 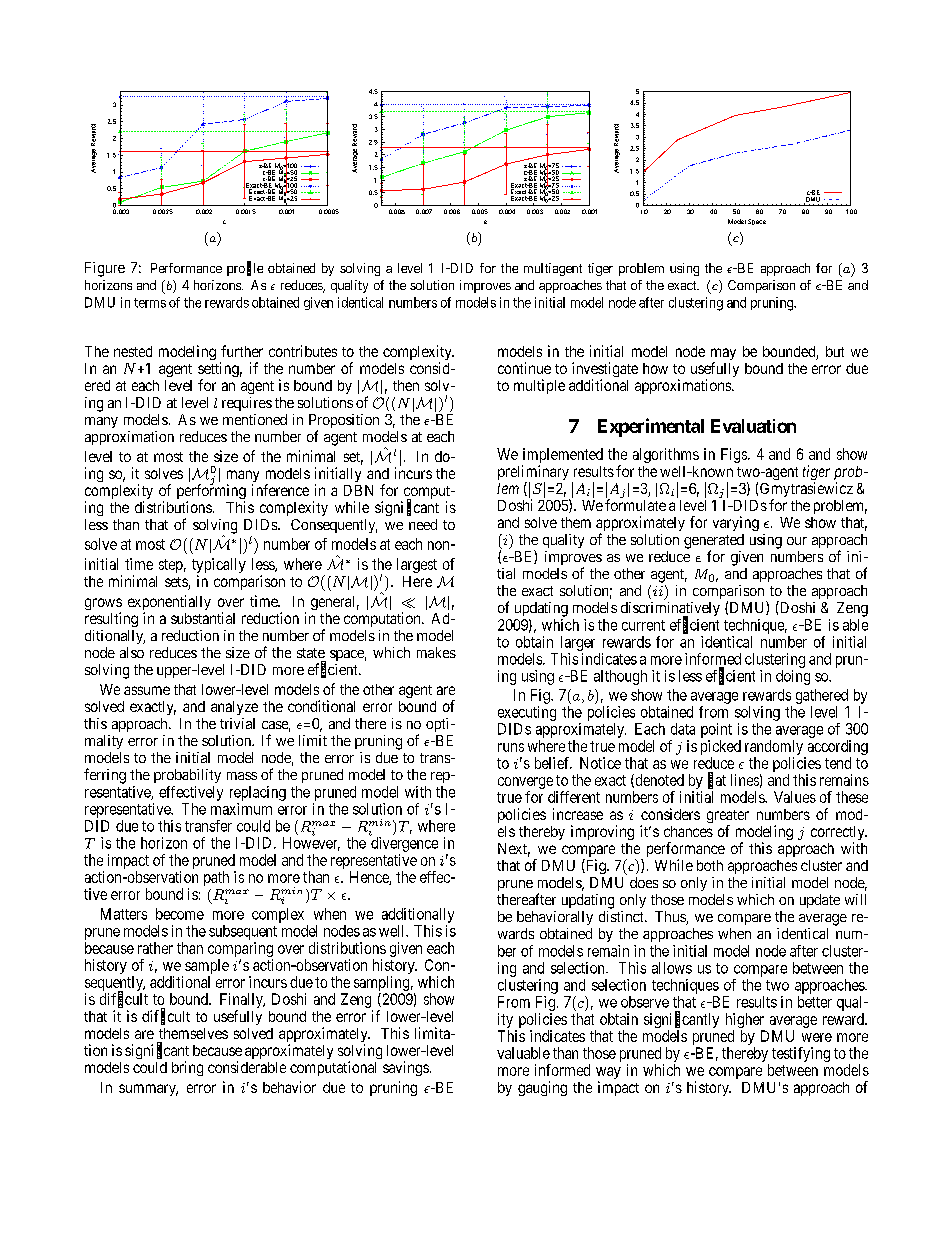 I want to click on doing, so click(x=793, y=677).
